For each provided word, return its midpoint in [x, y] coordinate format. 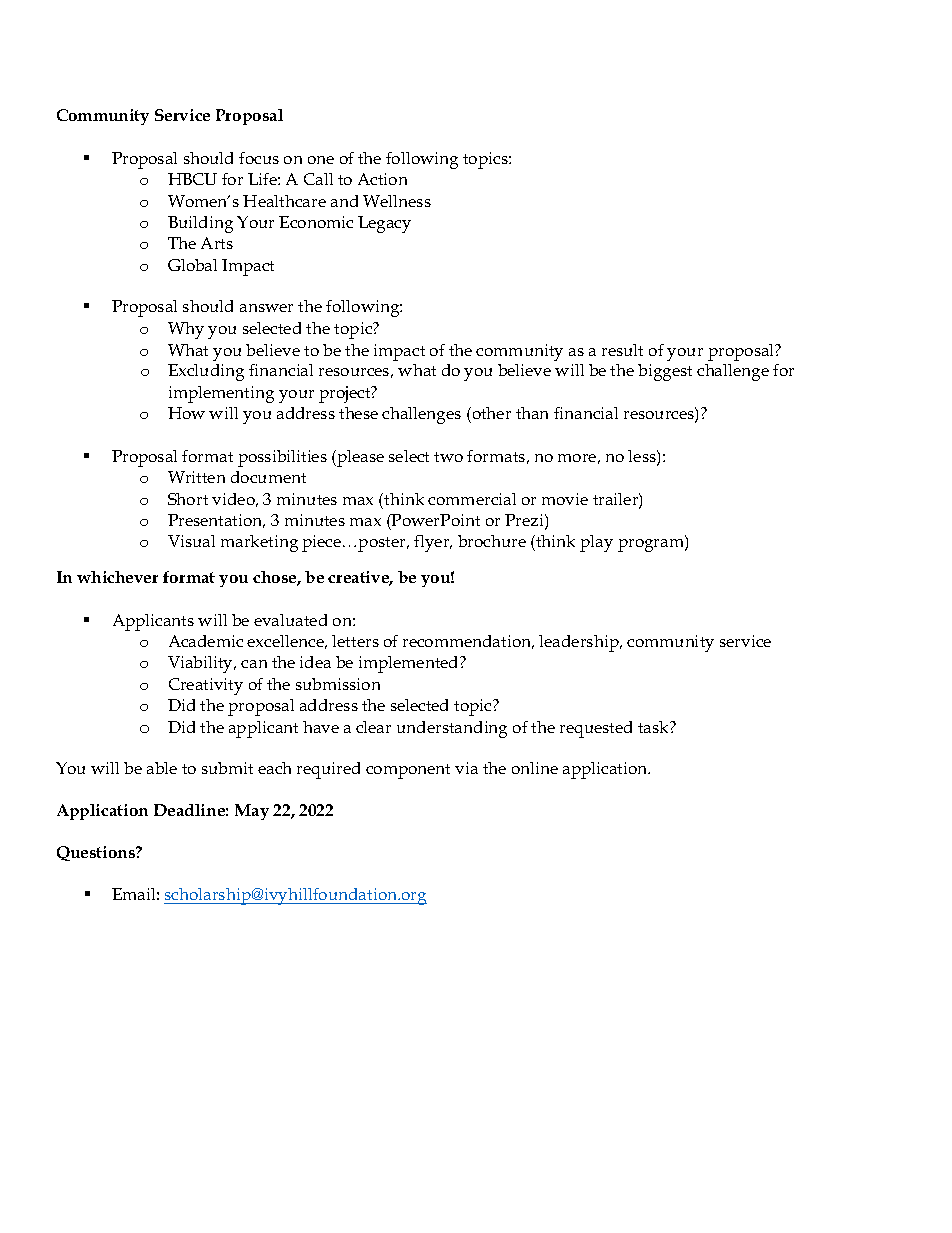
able [162, 768]
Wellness [397, 201]
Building [200, 224]
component [408, 771]
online [535, 768]
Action [382, 179]
